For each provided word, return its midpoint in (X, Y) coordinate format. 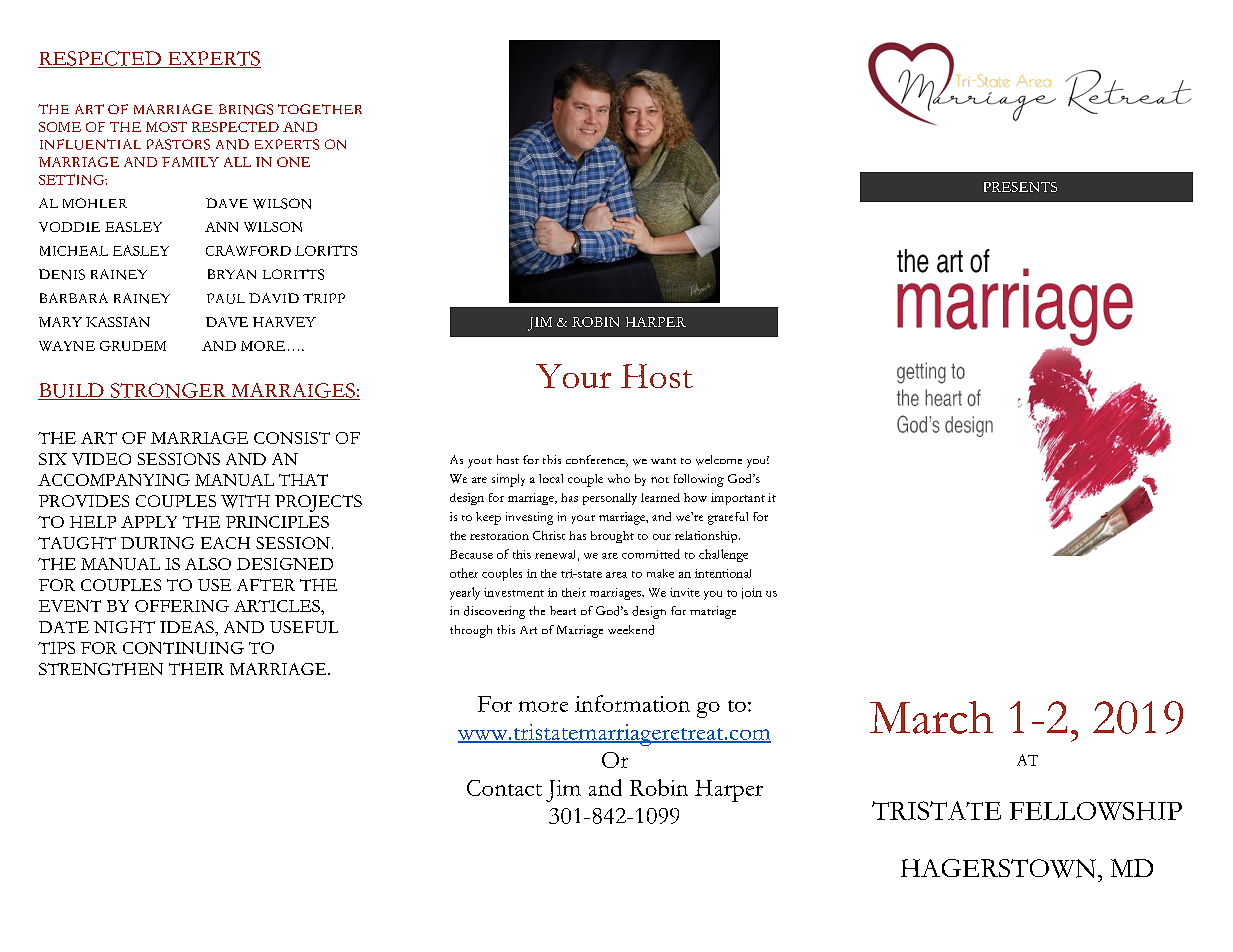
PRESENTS (1020, 187)
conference (596, 461)
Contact (504, 788)
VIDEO (101, 459)
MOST (166, 127)
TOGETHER (320, 109)
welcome (719, 460)
